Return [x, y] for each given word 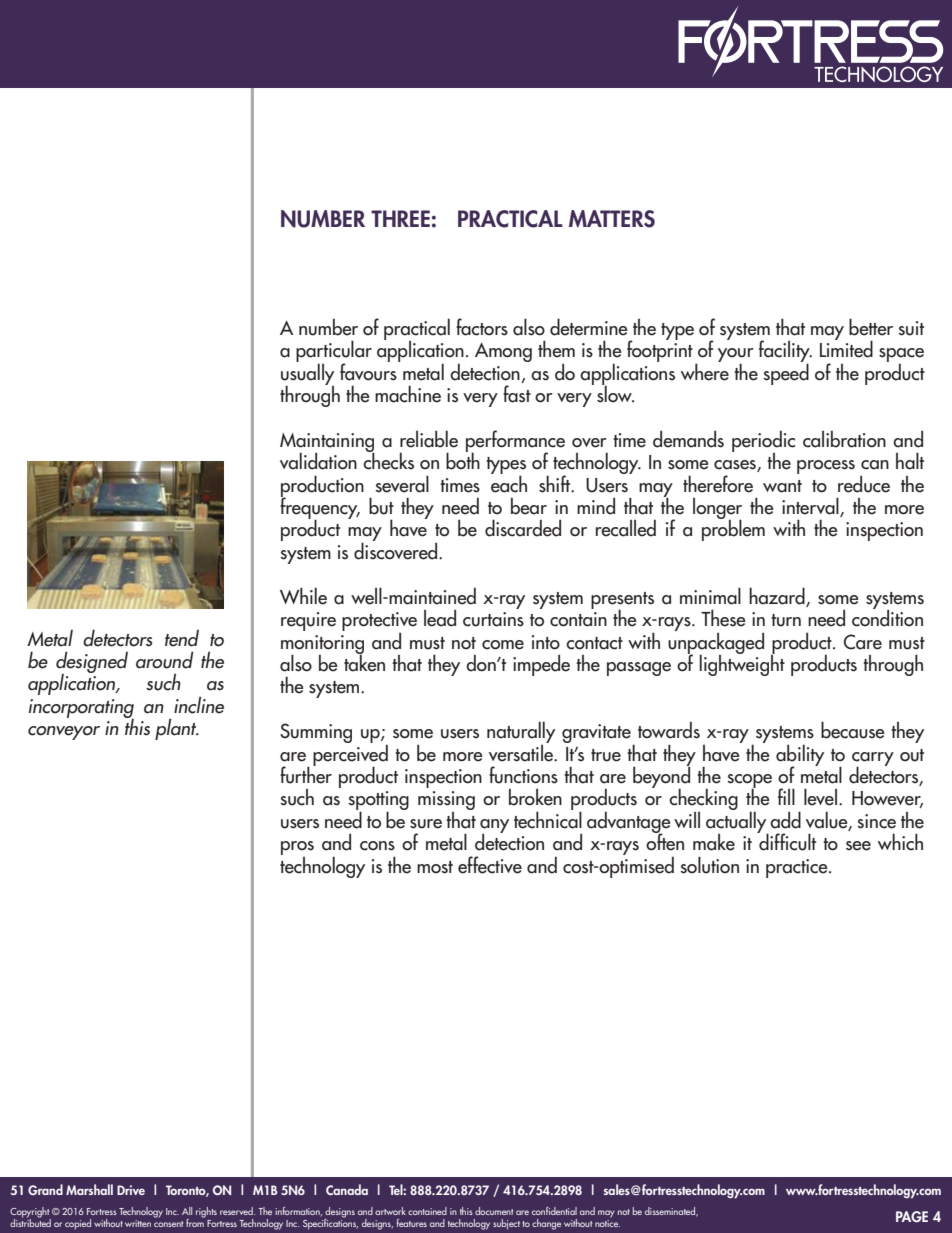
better [871, 327]
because [853, 730]
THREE [400, 218]
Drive [131, 1190]
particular [334, 352]
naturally [521, 733]
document [494, 1211]
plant [177, 729]
